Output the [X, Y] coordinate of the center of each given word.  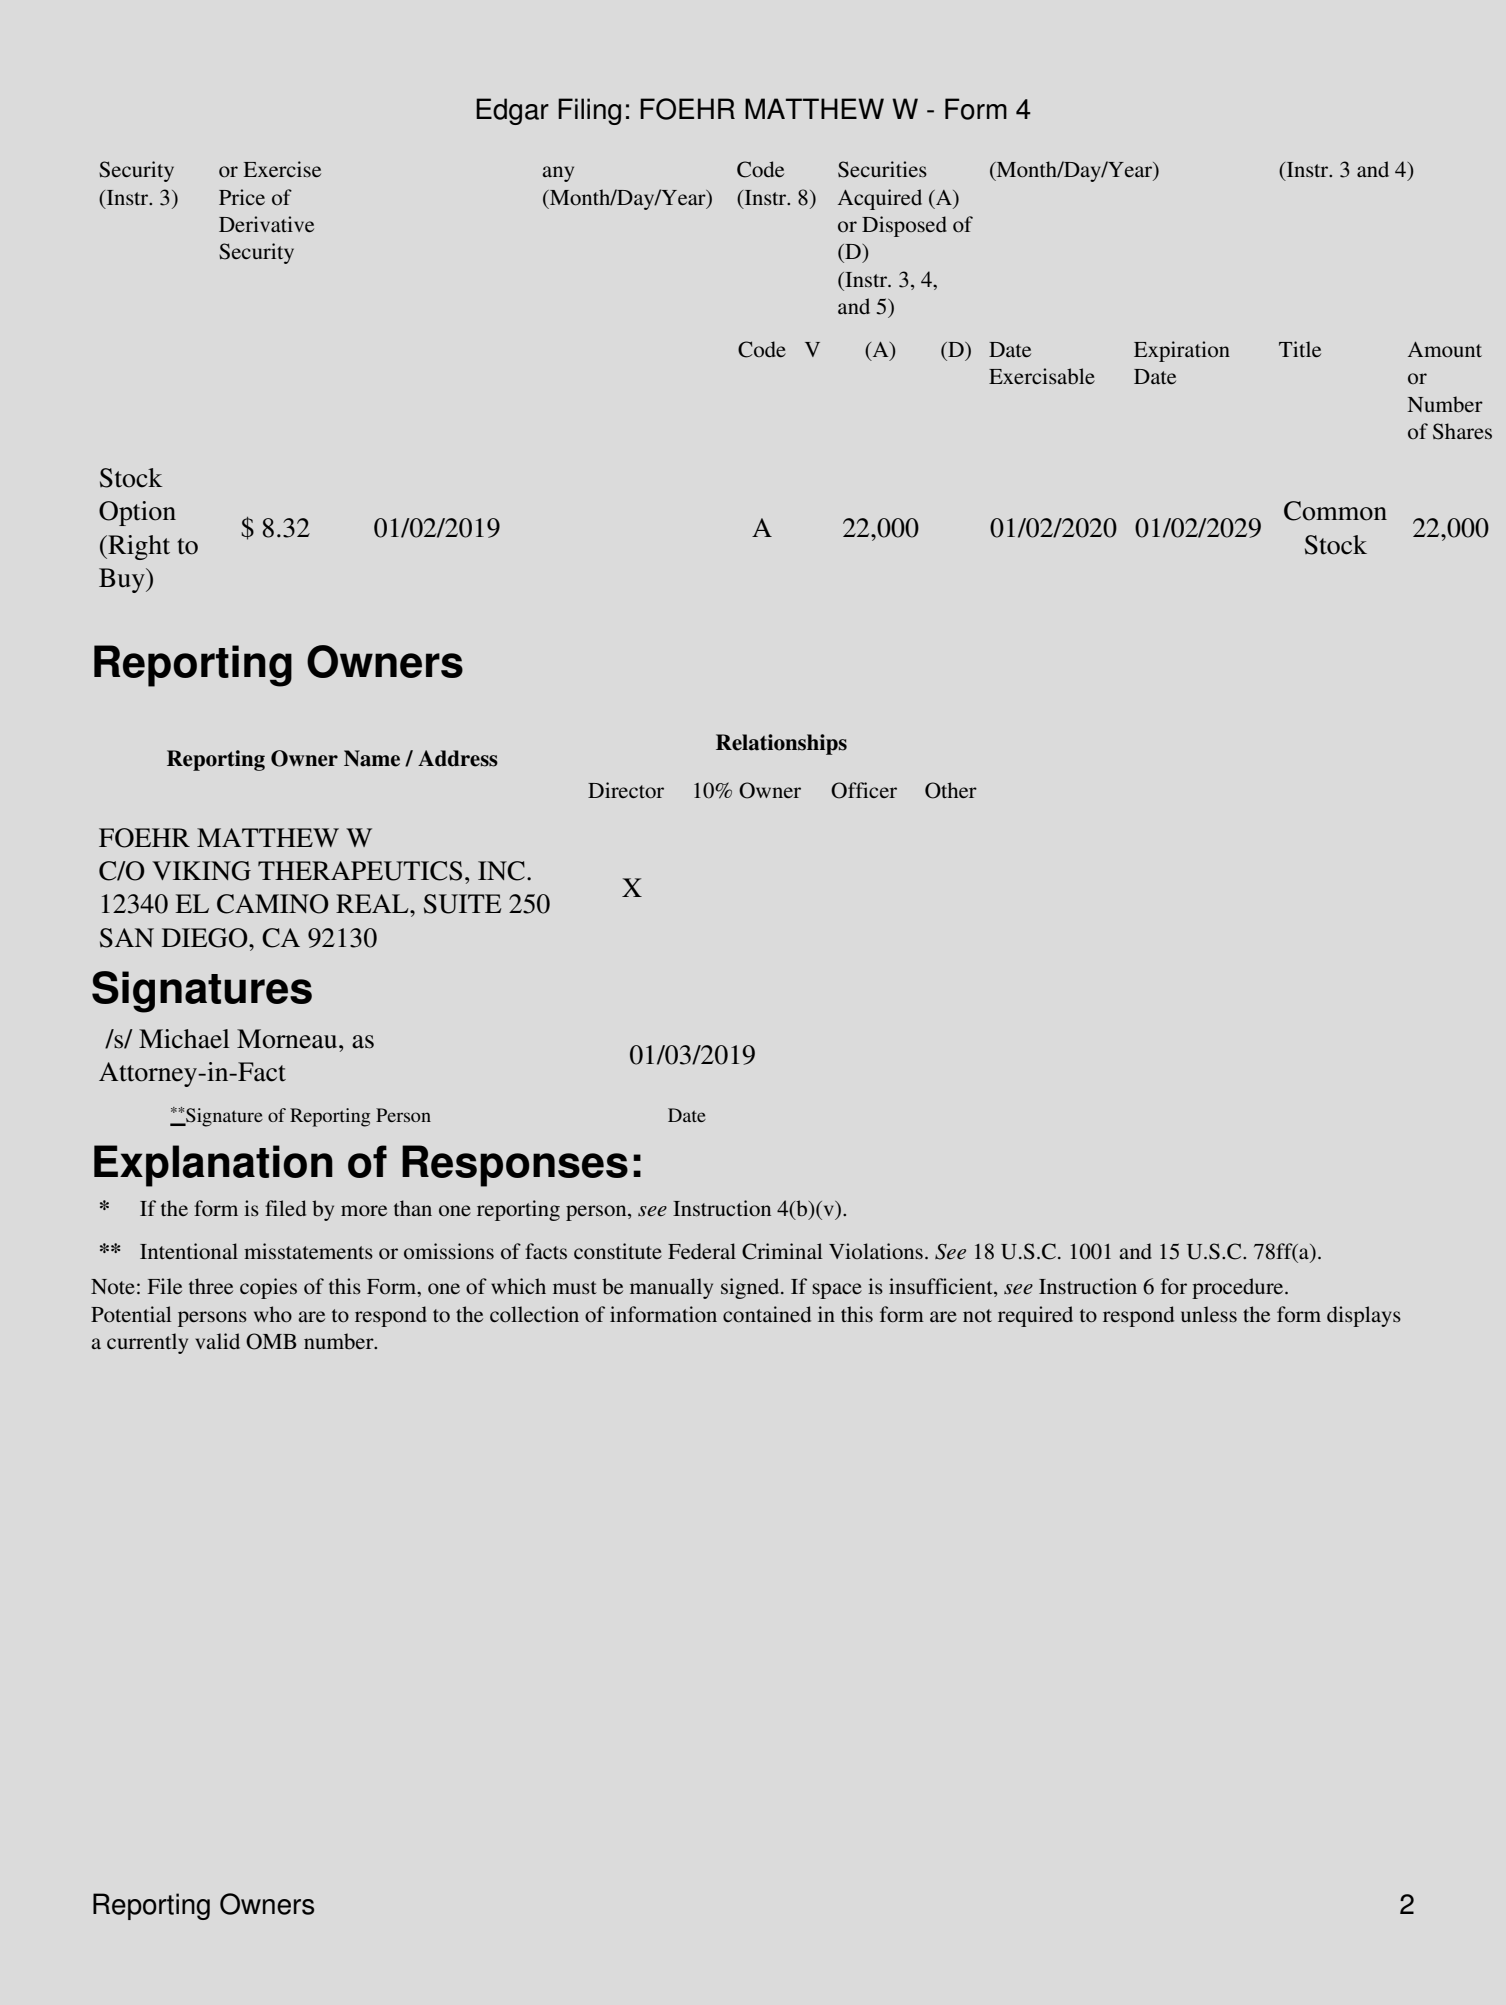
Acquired [880, 199]
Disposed [904, 226]
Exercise [282, 169]
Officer [864, 790]
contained [767, 1314]
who [273, 1314]
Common [1335, 511]
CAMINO [273, 904]
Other [951, 790]
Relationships [781, 744]
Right [138, 547]
